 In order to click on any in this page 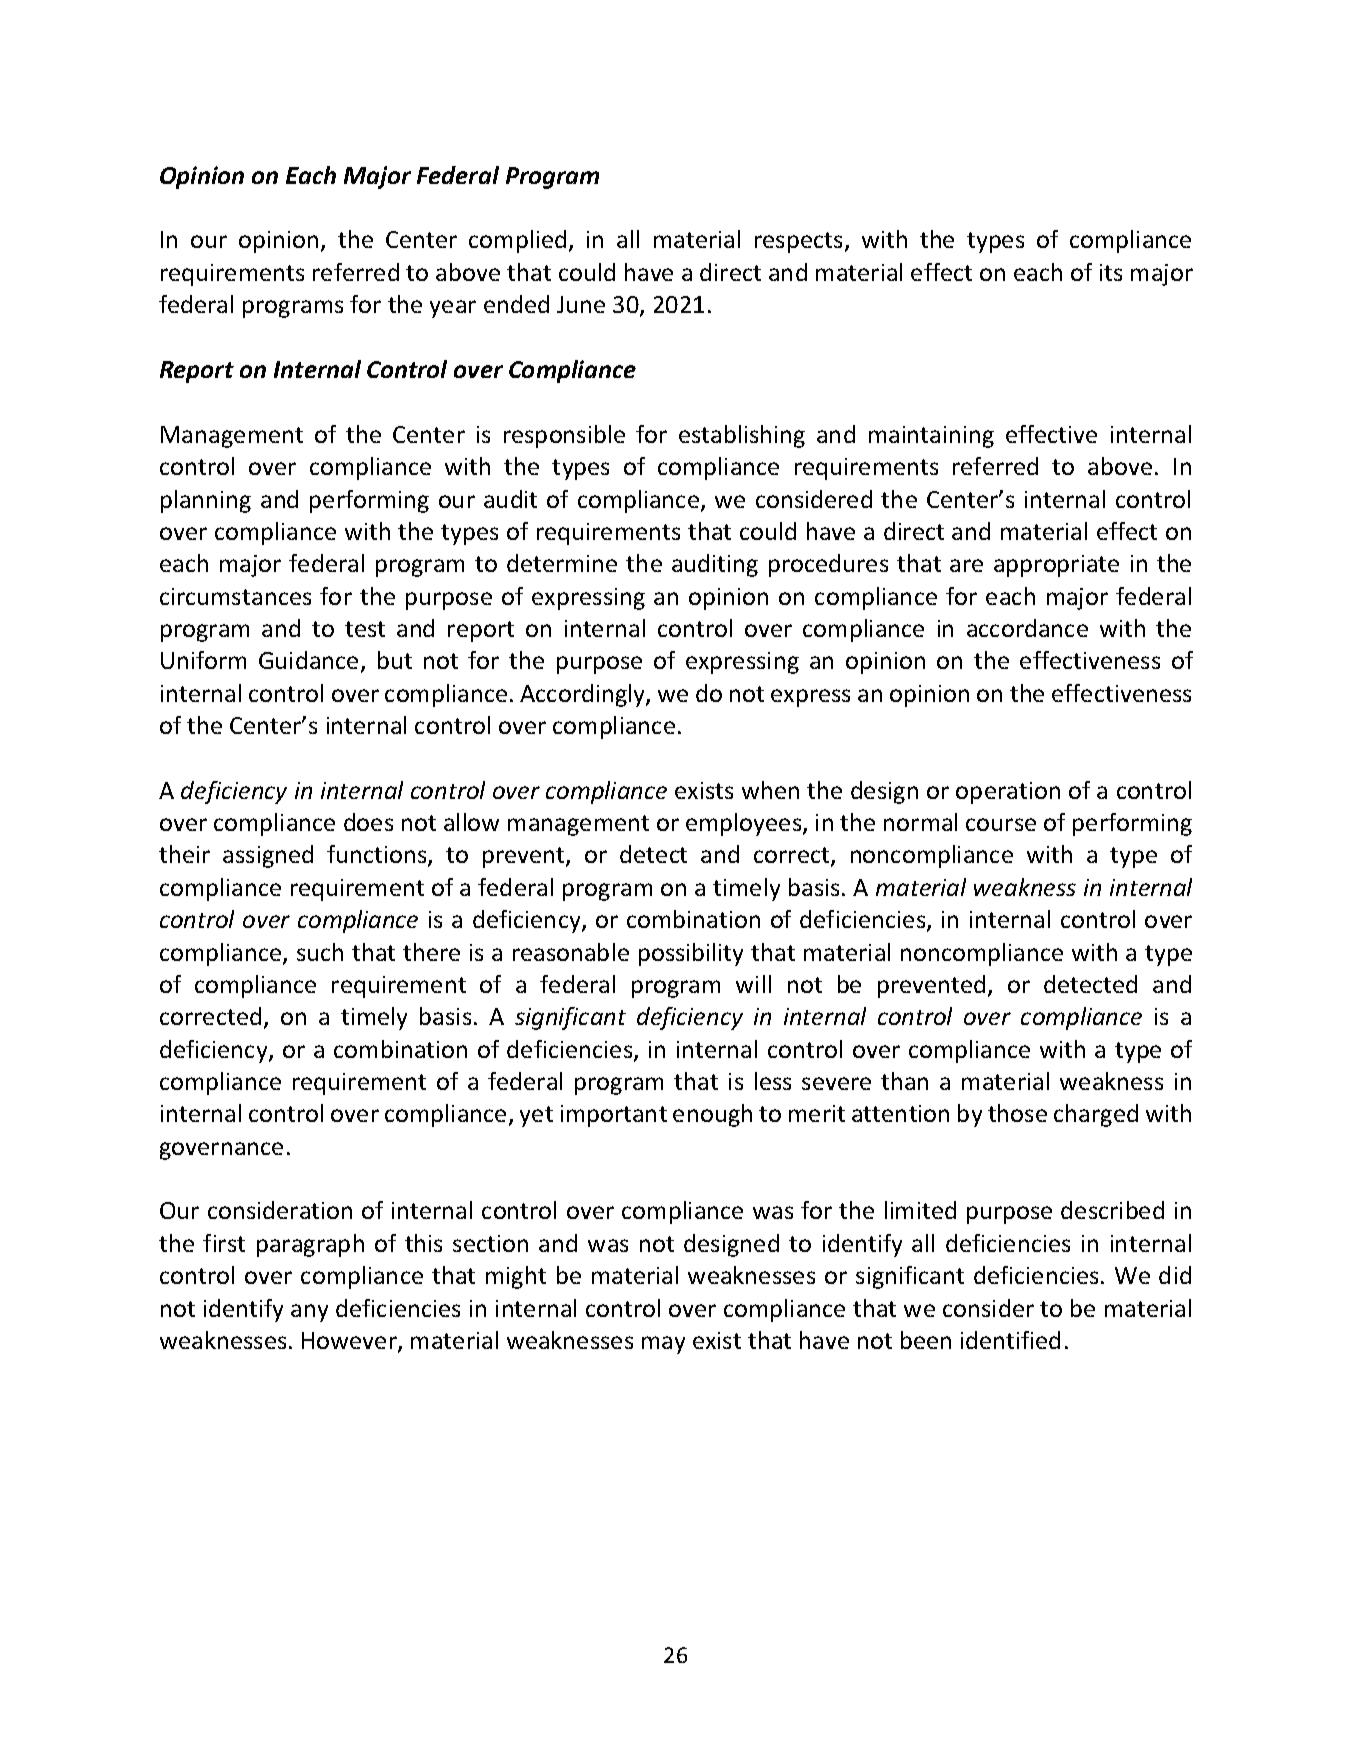, I will do `click(309, 1313)`.
